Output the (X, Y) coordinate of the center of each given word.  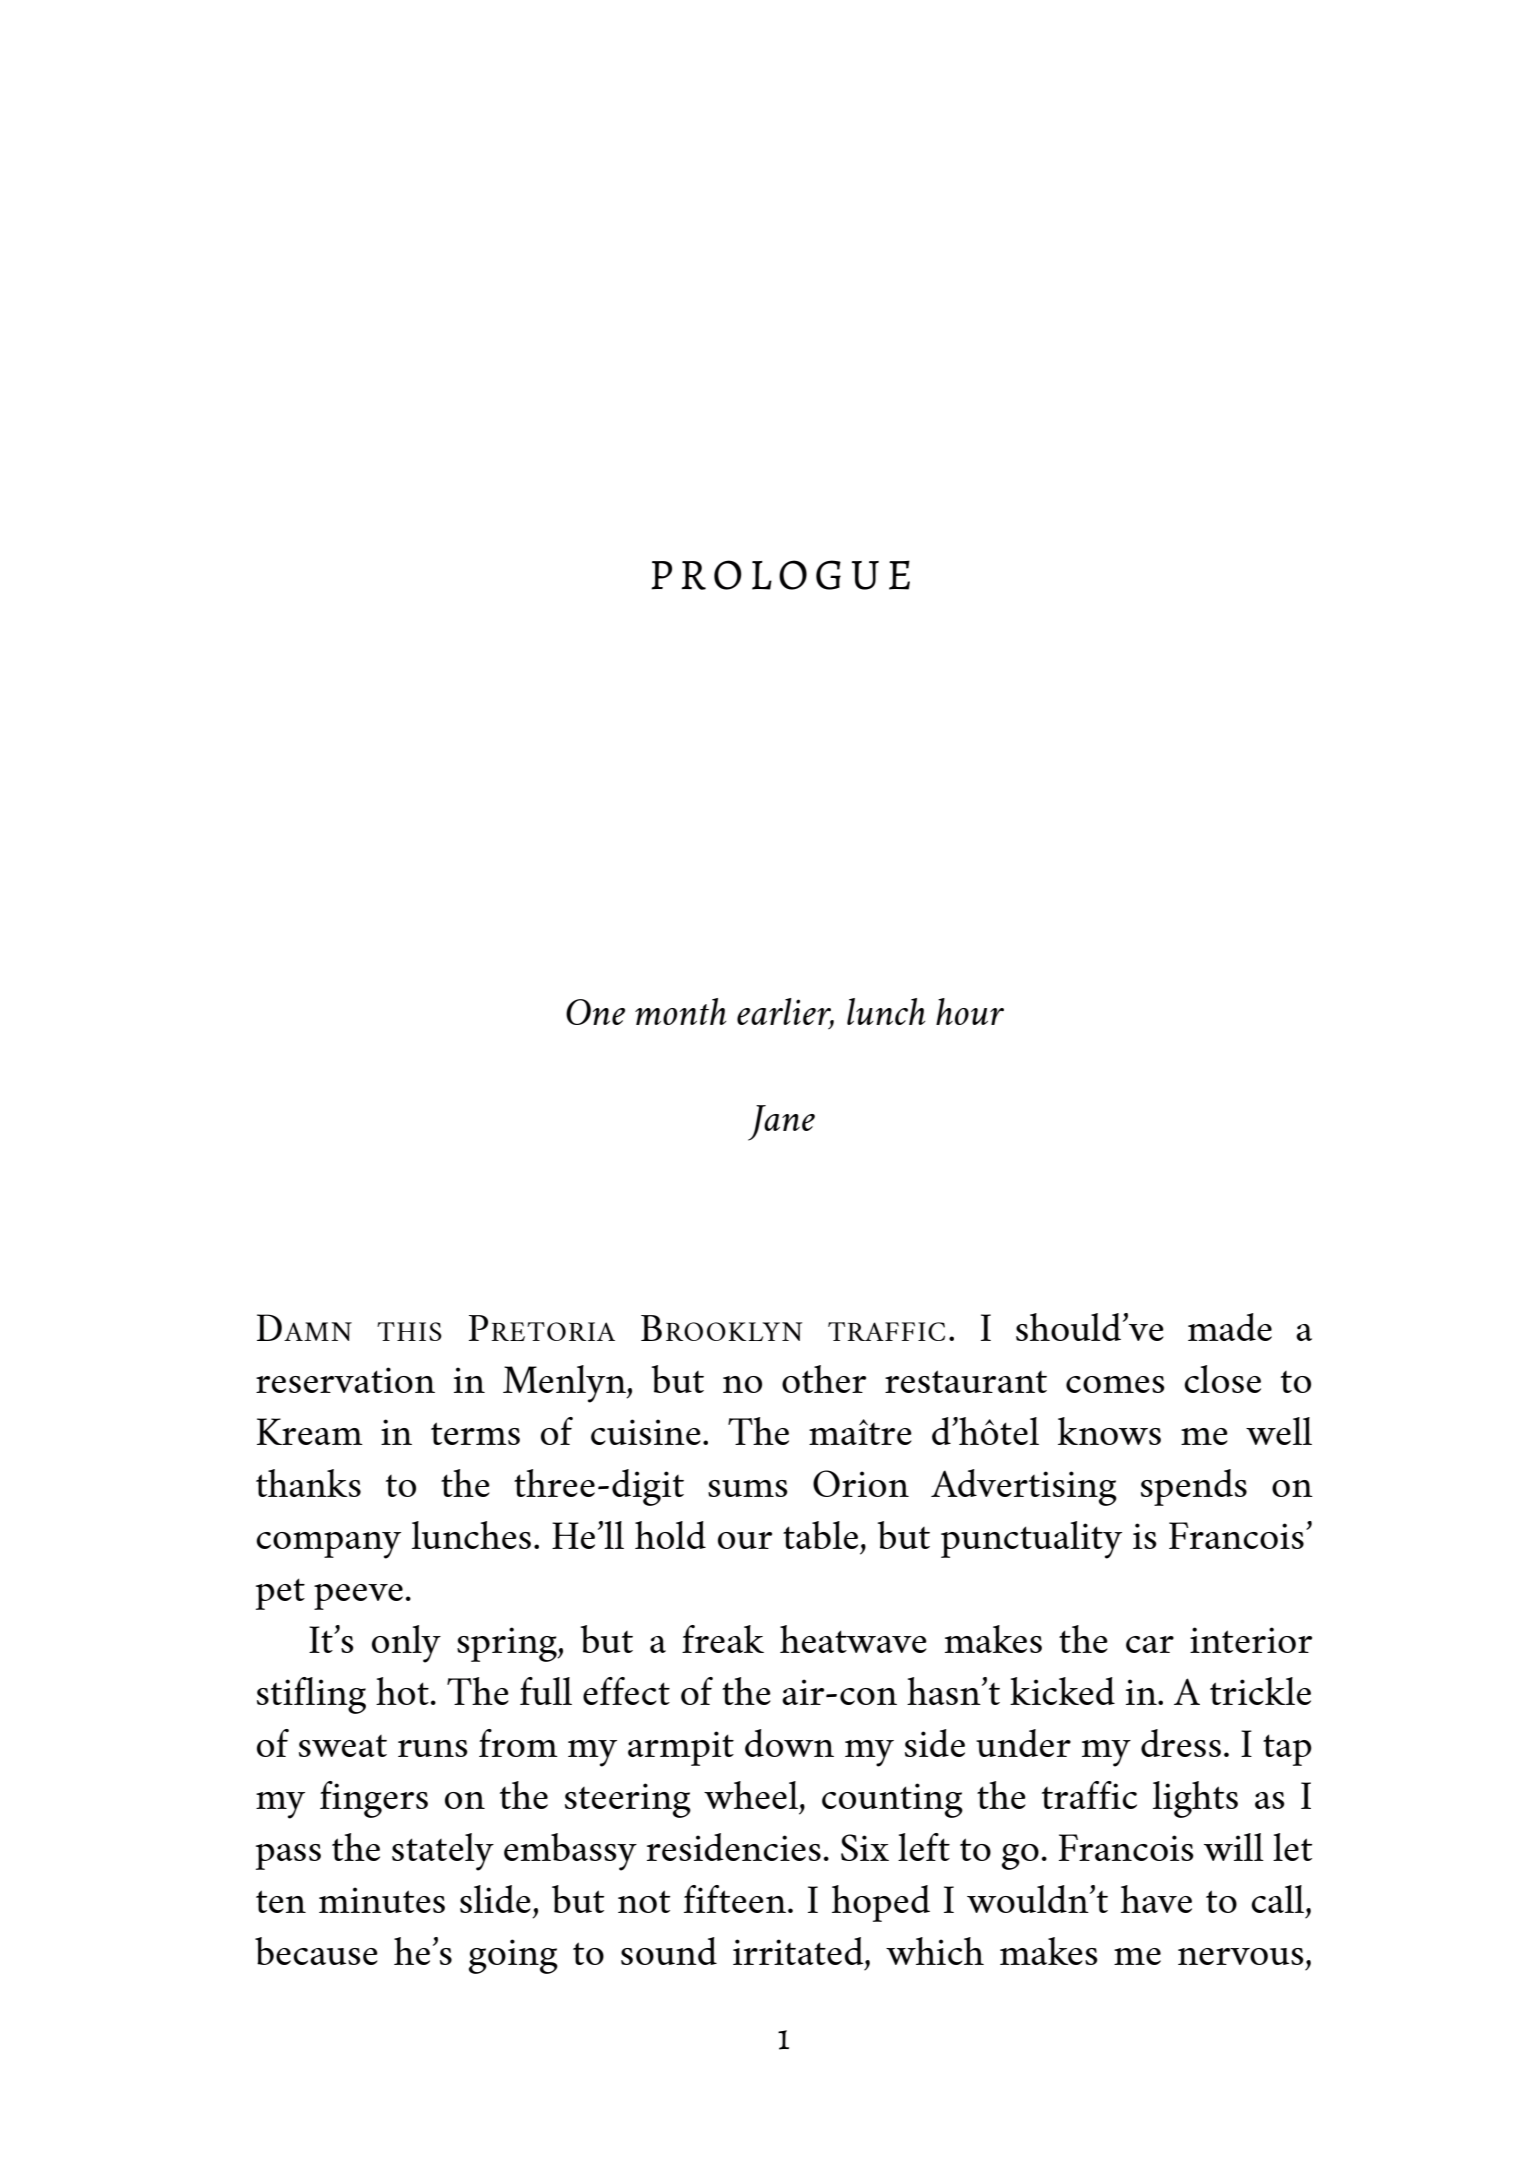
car (1150, 1644)
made (1230, 1327)
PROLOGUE (780, 575)
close (1222, 1379)
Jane (781, 1123)
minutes (382, 1900)
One (595, 1012)
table (820, 1535)
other (824, 1379)
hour (970, 1011)
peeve (358, 1597)
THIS (409, 1331)
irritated (799, 1951)
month (681, 1011)
